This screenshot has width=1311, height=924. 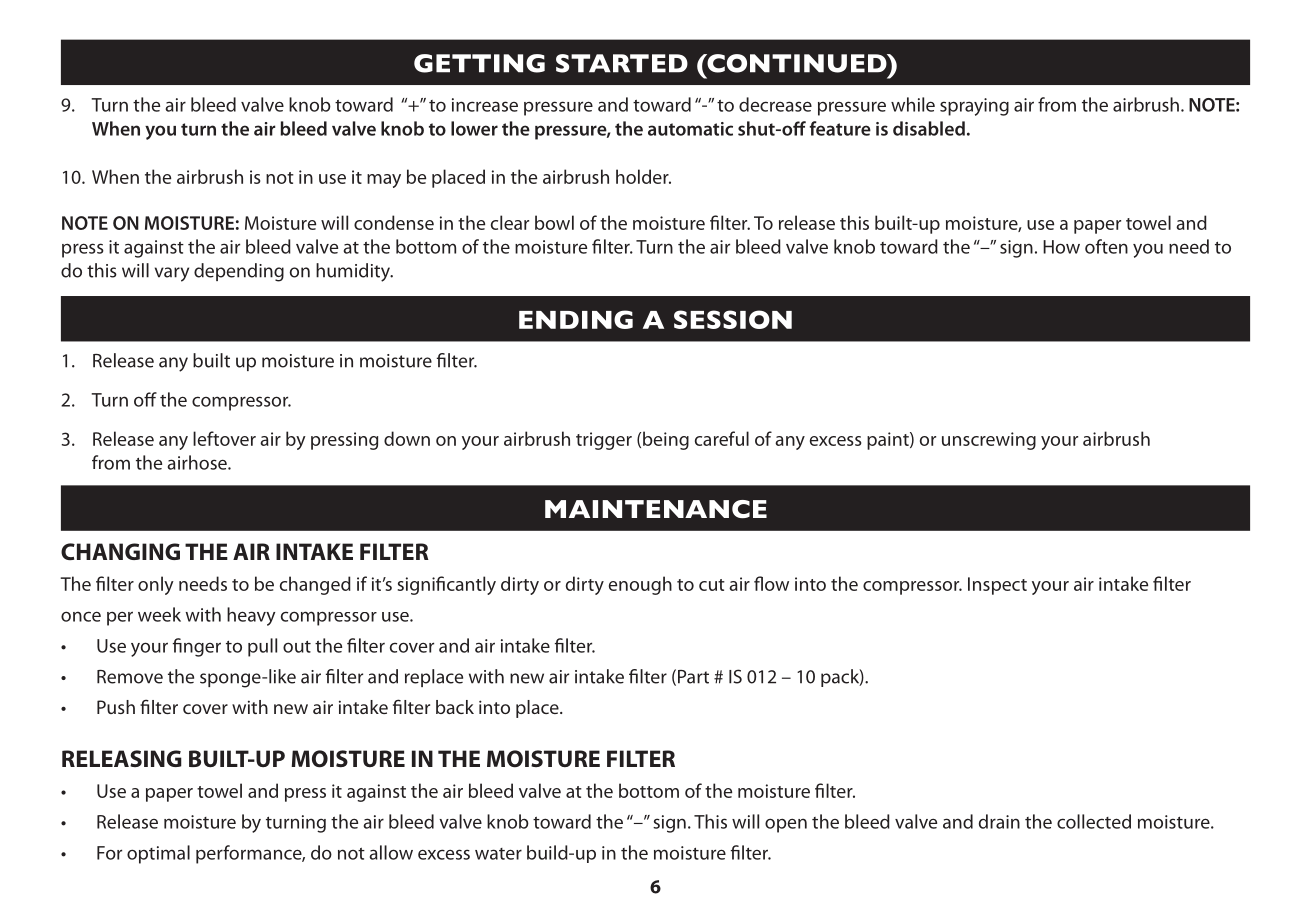 What do you see at coordinates (172, 274) in the screenshot?
I see `vary` at bounding box center [172, 274].
